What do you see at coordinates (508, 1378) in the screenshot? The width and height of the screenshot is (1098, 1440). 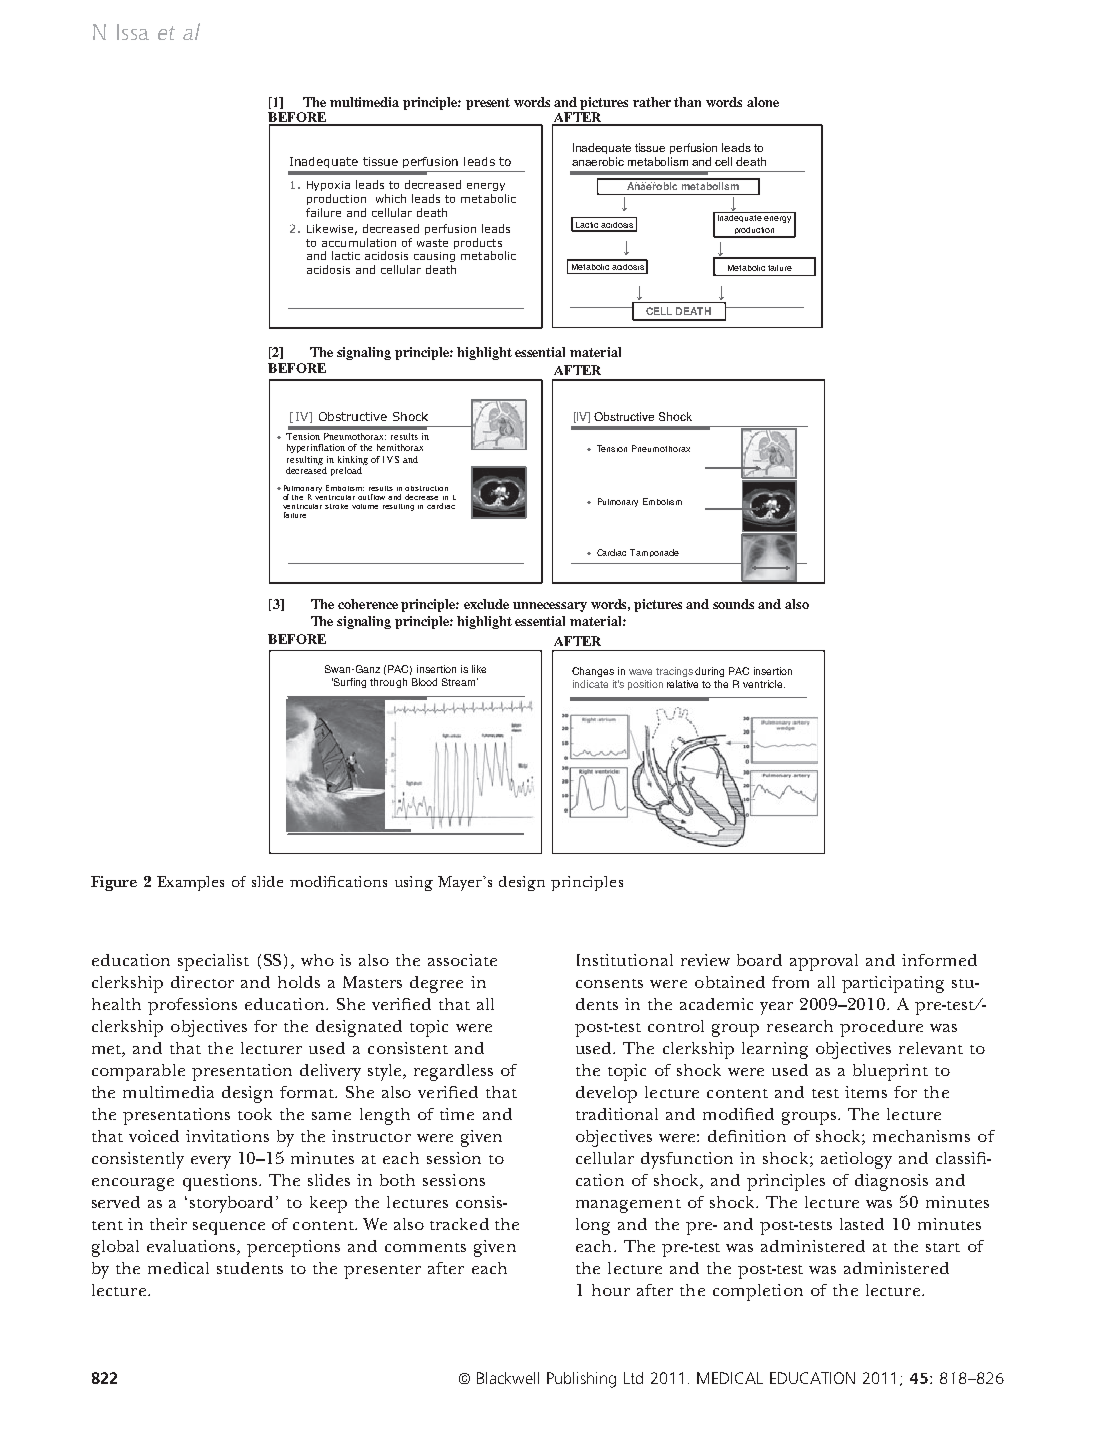 I see `Blackwell` at bounding box center [508, 1378].
